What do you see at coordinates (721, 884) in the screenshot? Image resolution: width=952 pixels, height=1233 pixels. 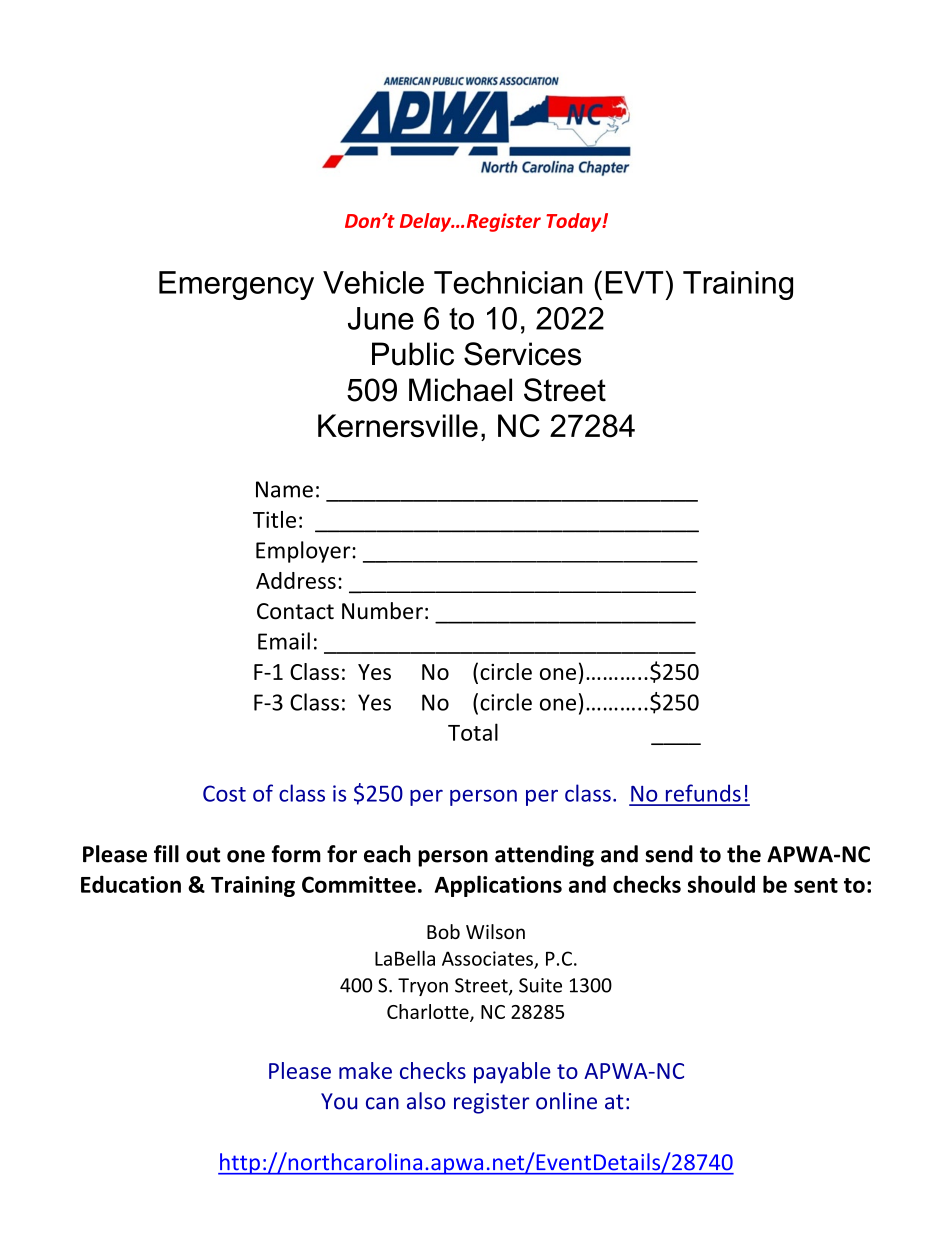 I see `should` at bounding box center [721, 884].
